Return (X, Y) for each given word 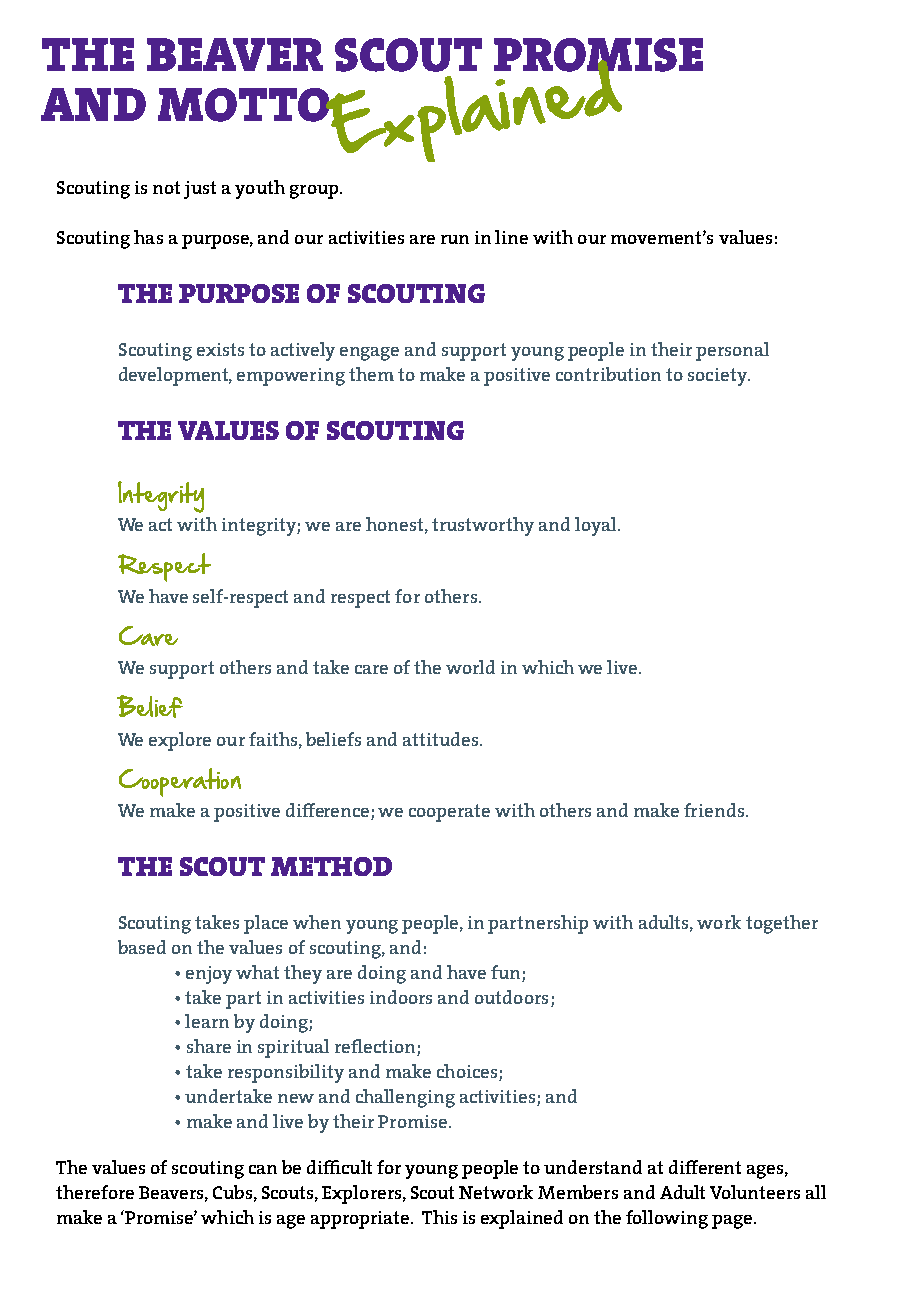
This (439, 1217)
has (148, 237)
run (455, 239)
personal (732, 351)
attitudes (442, 739)
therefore (95, 1192)
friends (715, 810)
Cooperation (180, 782)
